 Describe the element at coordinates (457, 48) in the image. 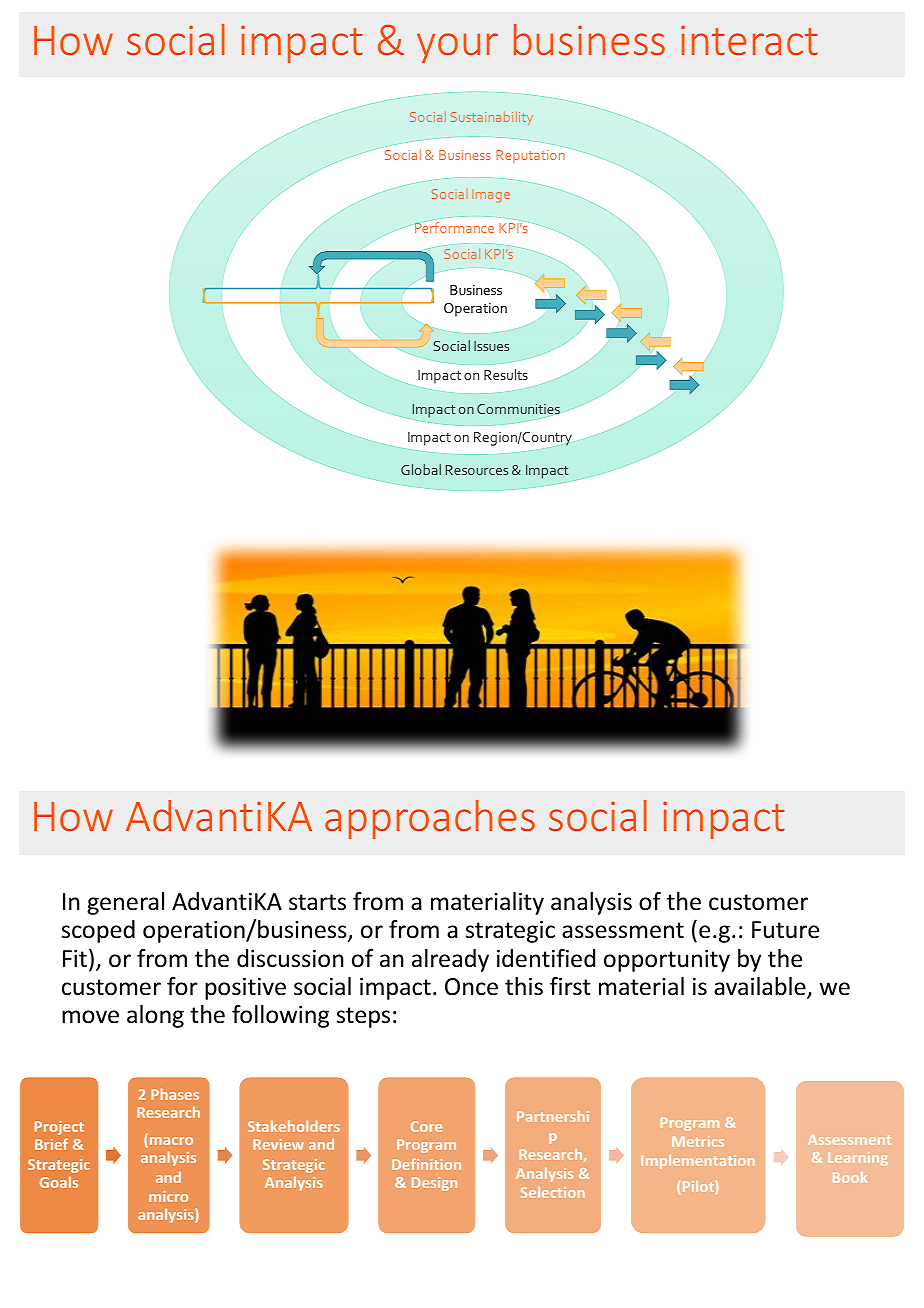

I see `your` at that location.
